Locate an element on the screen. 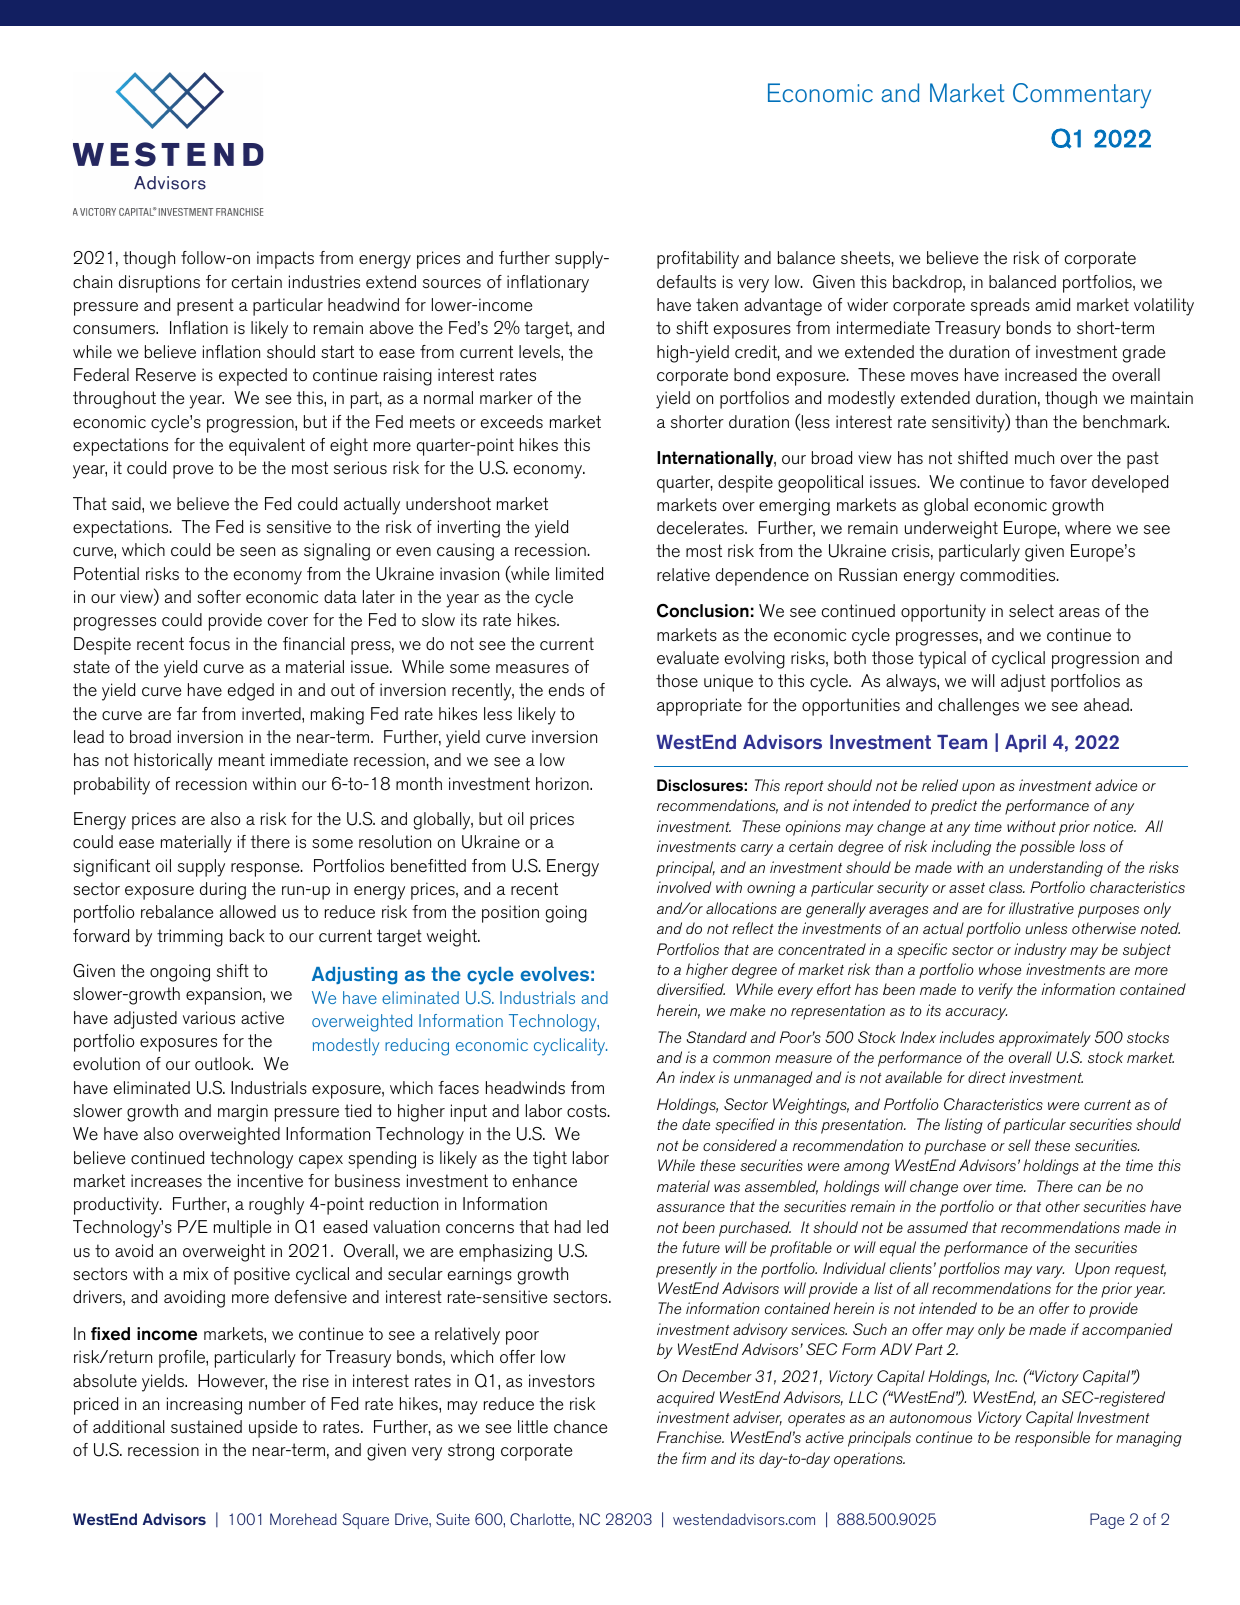  involved is located at coordinates (684, 887).
